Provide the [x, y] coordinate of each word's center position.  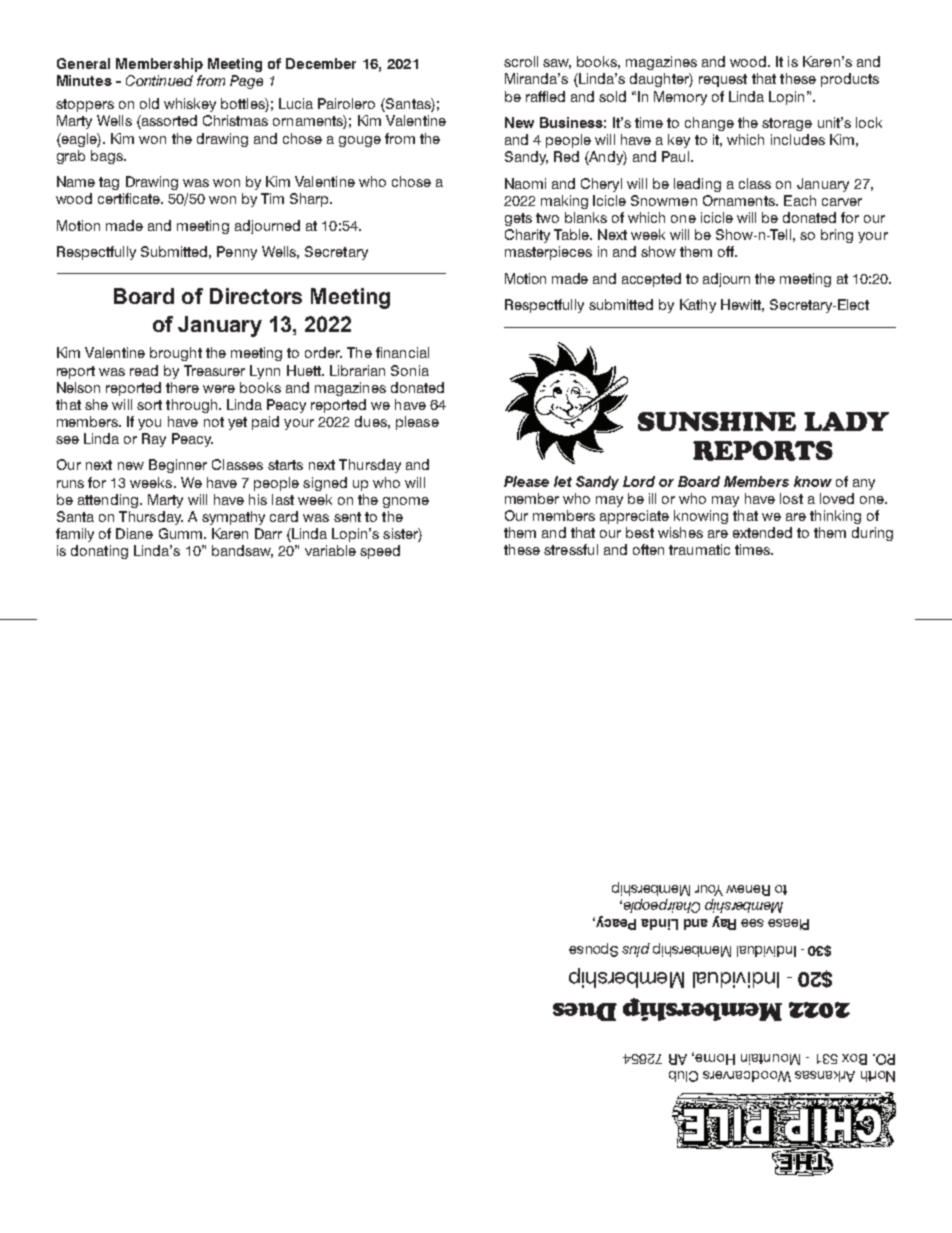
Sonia [410, 370]
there [182, 387]
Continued [159, 80]
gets [518, 219]
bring [837, 236]
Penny [237, 253]
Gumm [180, 533]
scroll [521, 61]
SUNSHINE [717, 421]
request [723, 80]
